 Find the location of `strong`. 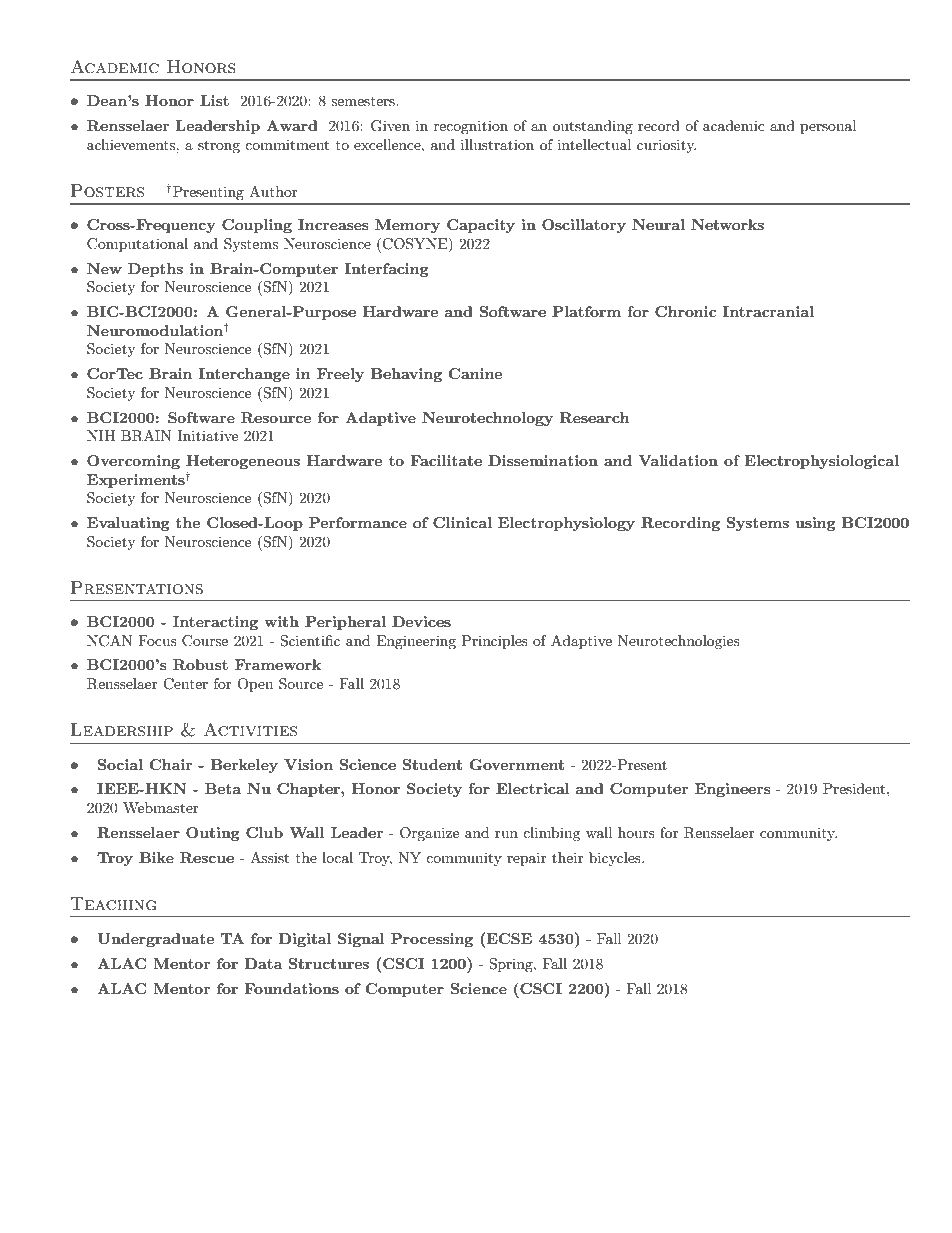

strong is located at coordinates (219, 146).
